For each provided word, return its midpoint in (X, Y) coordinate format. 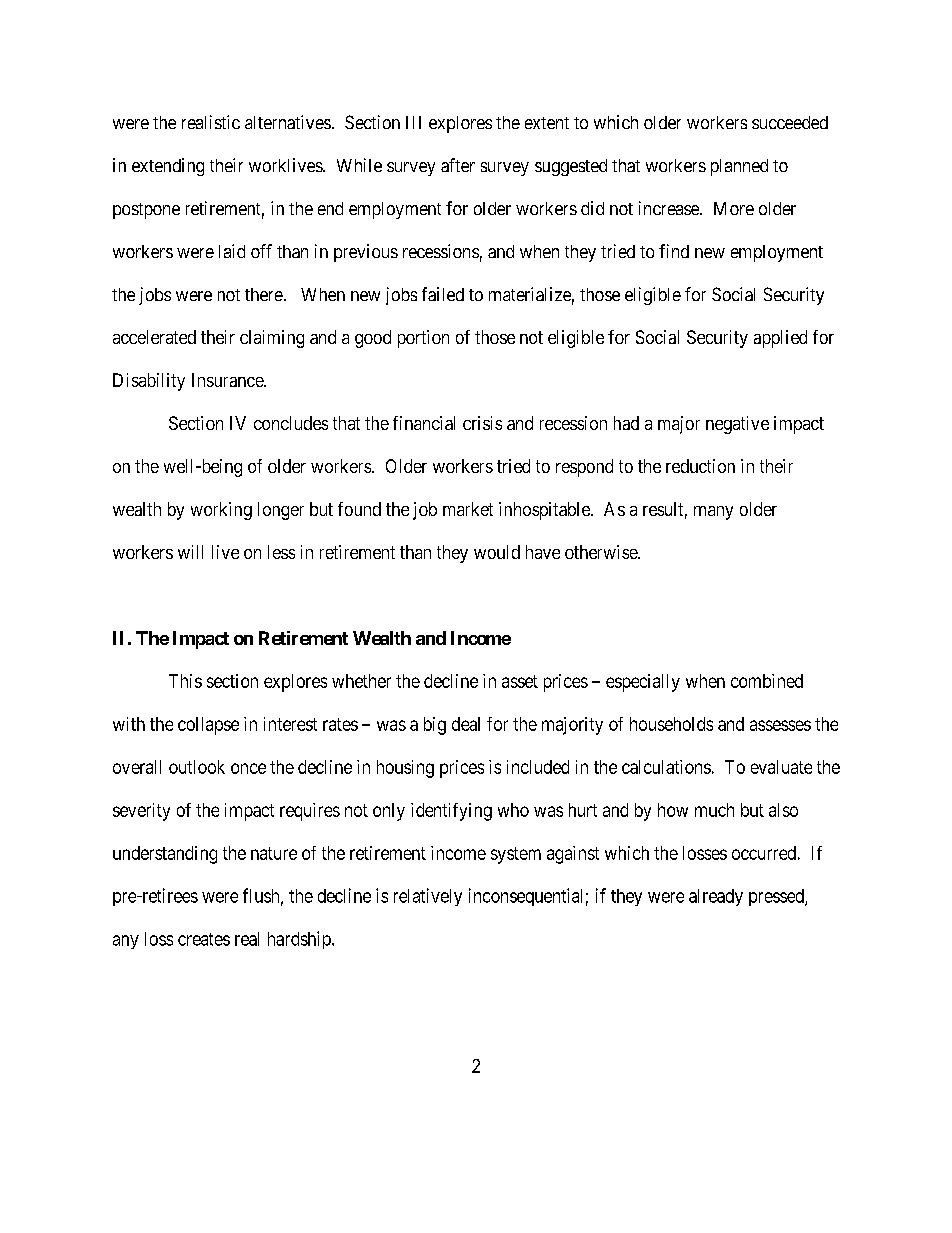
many (713, 513)
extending (168, 167)
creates (204, 939)
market (468, 509)
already (716, 897)
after (458, 165)
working (221, 511)
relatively (428, 897)
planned (739, 167)
